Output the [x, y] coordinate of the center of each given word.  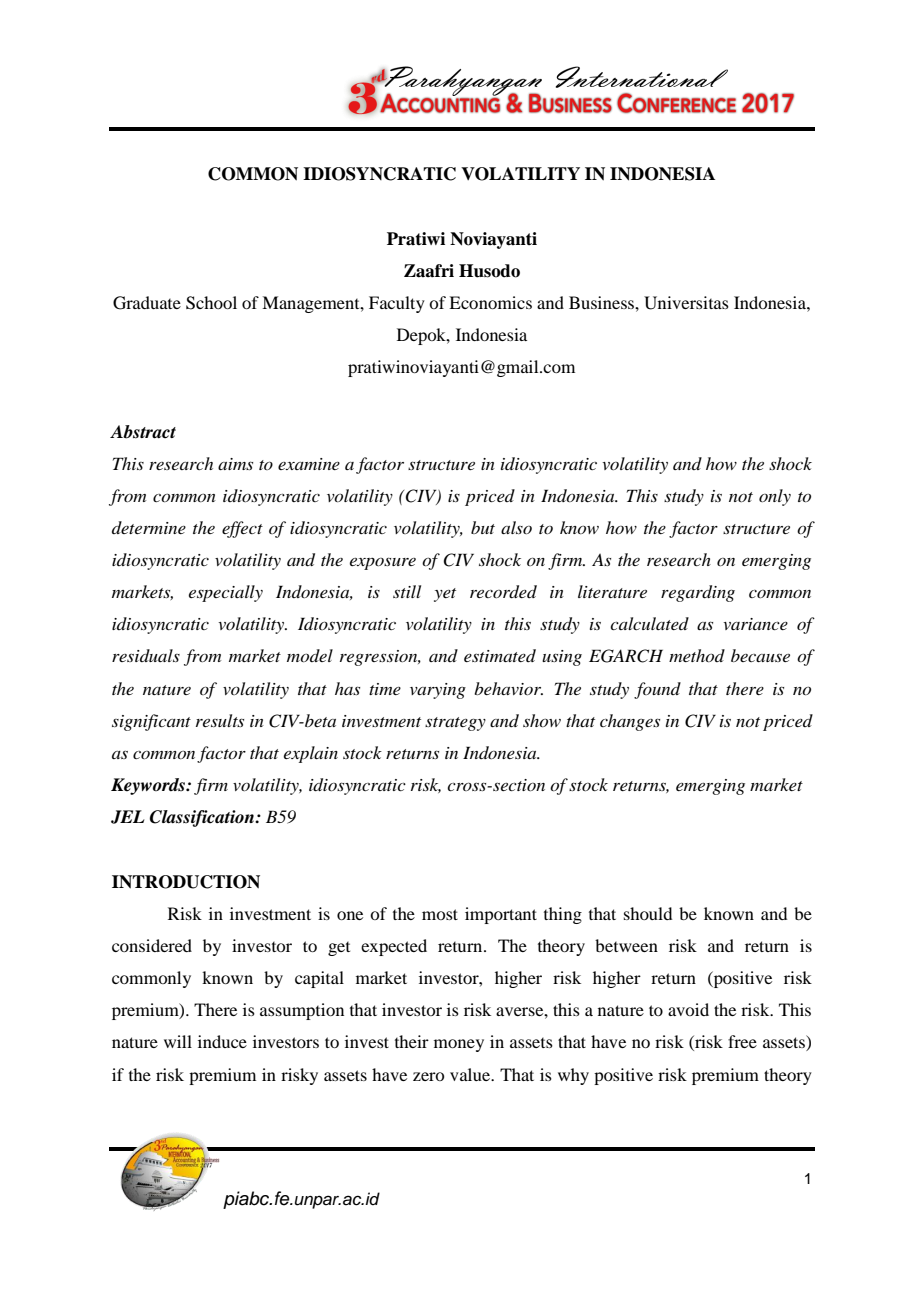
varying [438, 691]
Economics [490, 302]
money [459, 1045]
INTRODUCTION [186, 882]
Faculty [397, 304]
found [657, 690]
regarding [698, 593]
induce [222, 1041]
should [648, 913]
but [483, 527]
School [211, 303]
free [742, 1041]
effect [242, 529]
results [220, 720]
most [440, 914]
